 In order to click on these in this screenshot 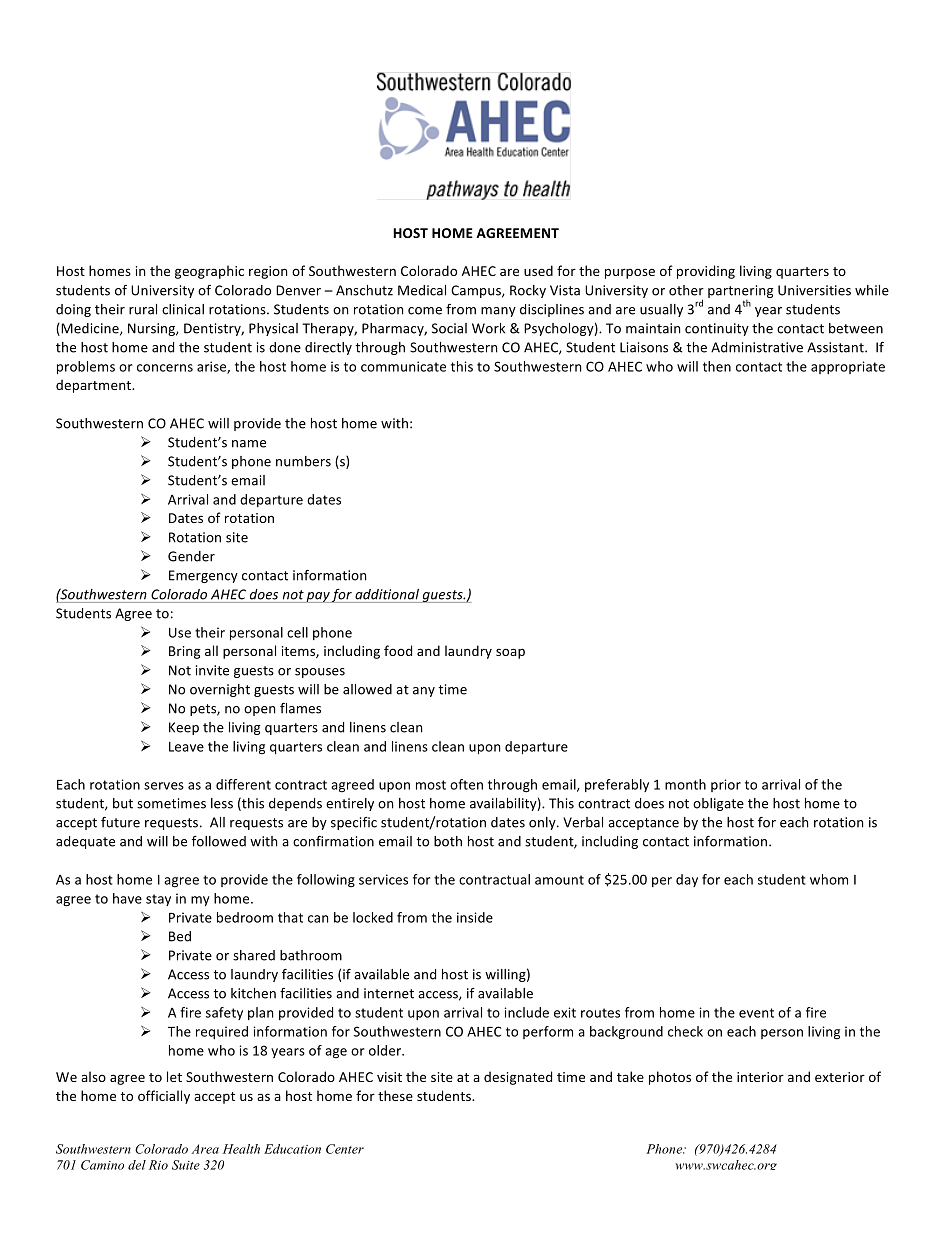, I will do `click(395, 1095)`.
